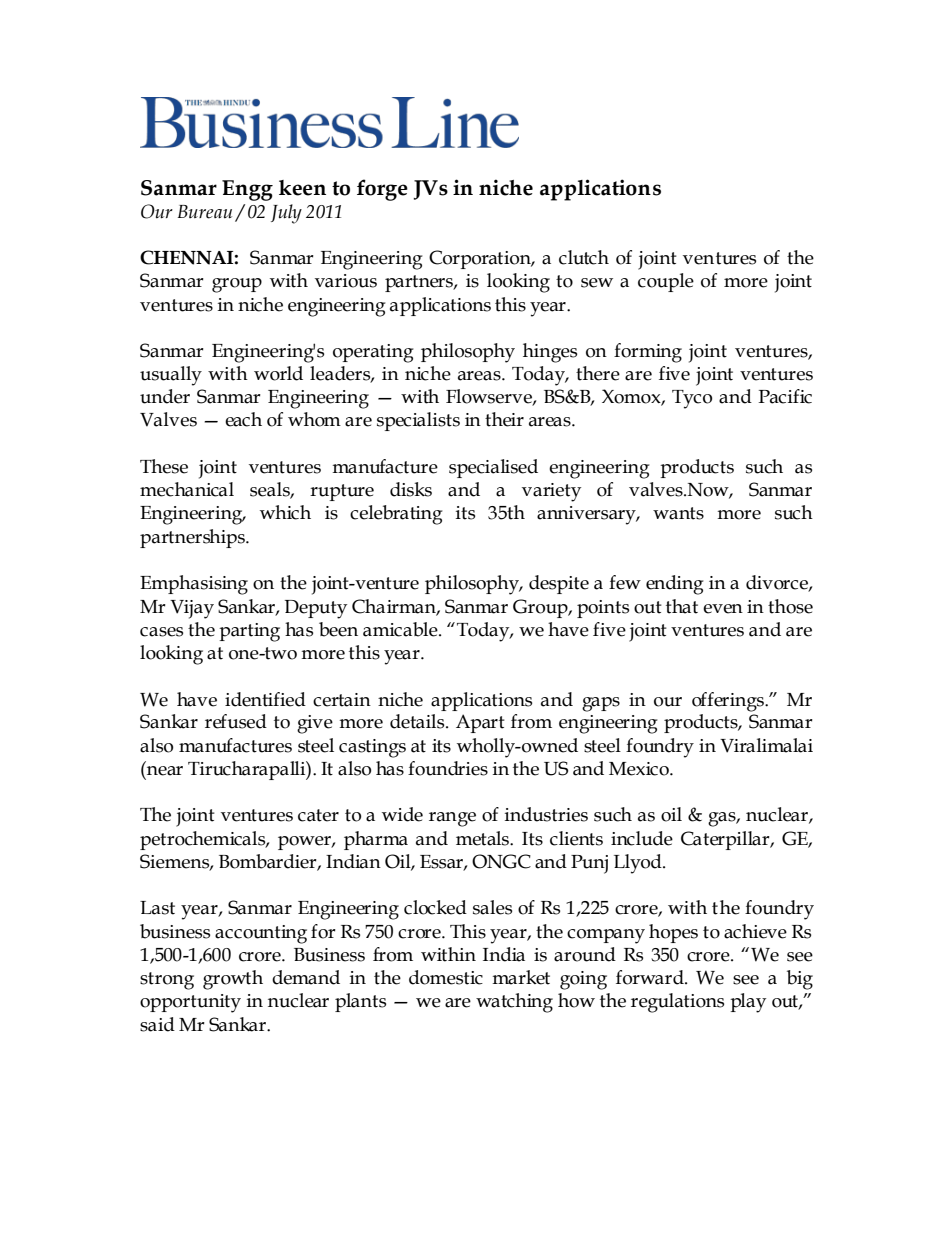 This image has width=952, height=1233. Describe the element at coordinates (480, 723) in the image. I see `Apart` at that location.
